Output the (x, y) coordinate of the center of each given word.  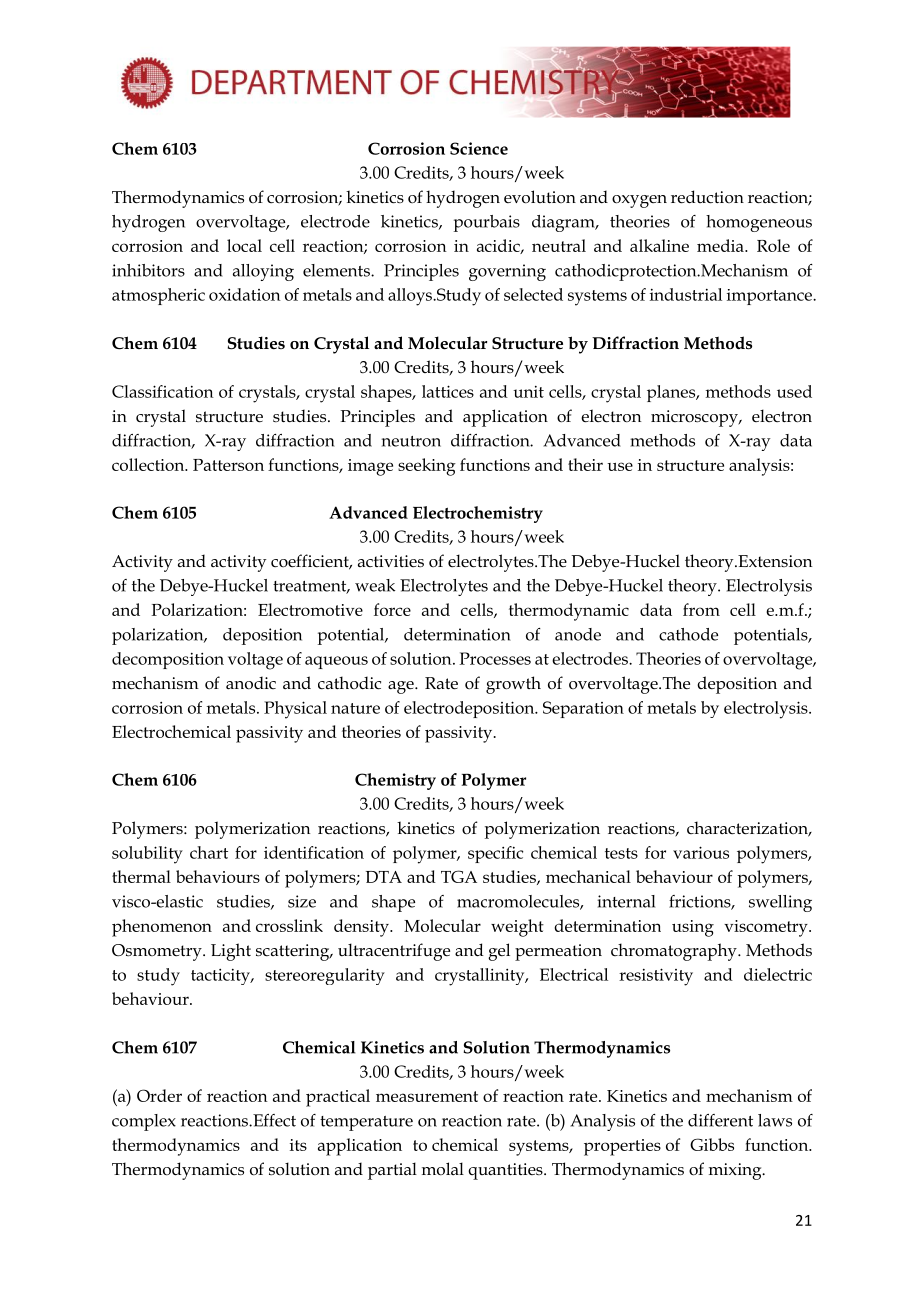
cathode (688, 634)
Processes (495, 658)
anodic (251, 683)
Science (479, 148)
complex (144, 1122)
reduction (707, 197)
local (244, 245)
